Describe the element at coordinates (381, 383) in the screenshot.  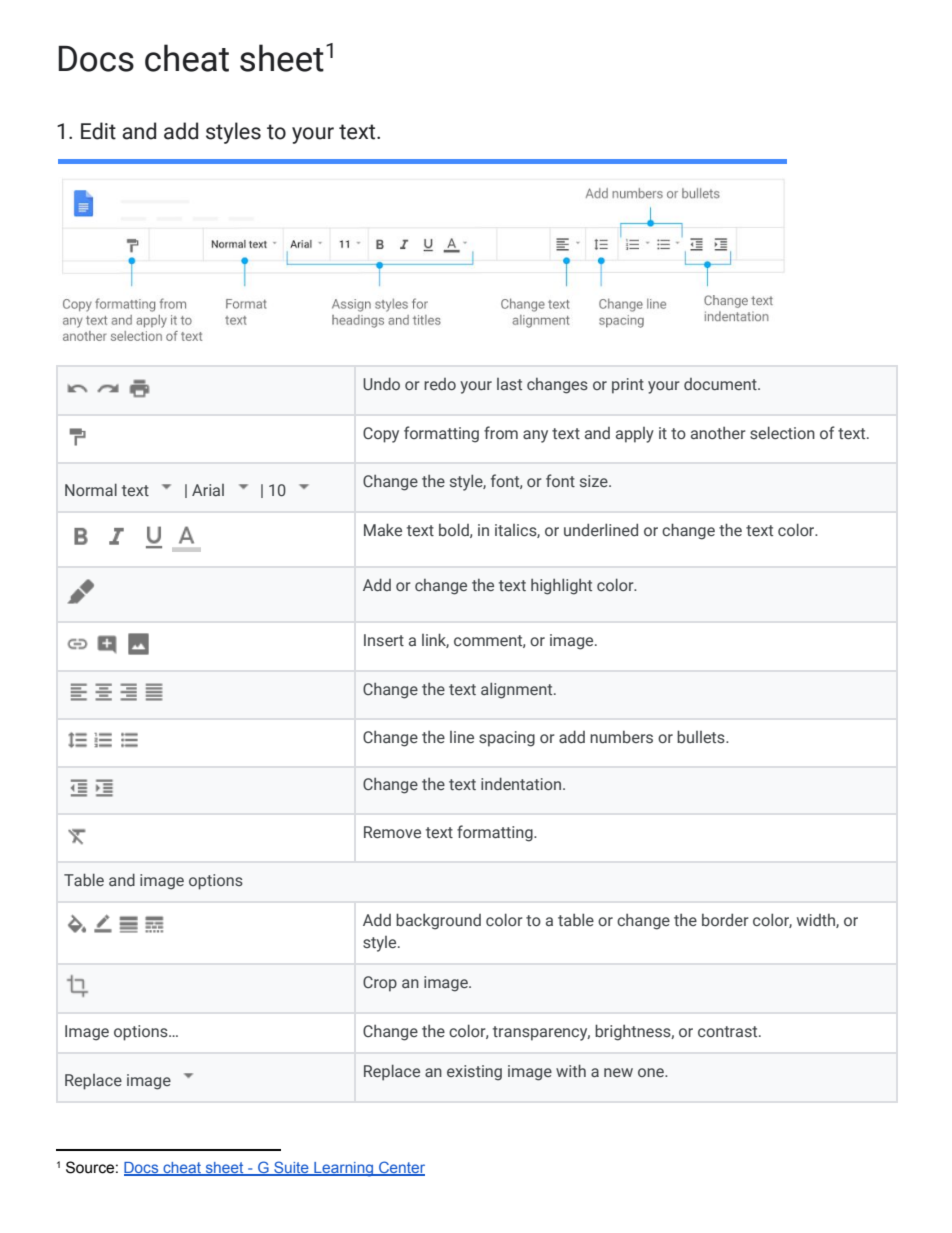
I see `Undo` at that location.
